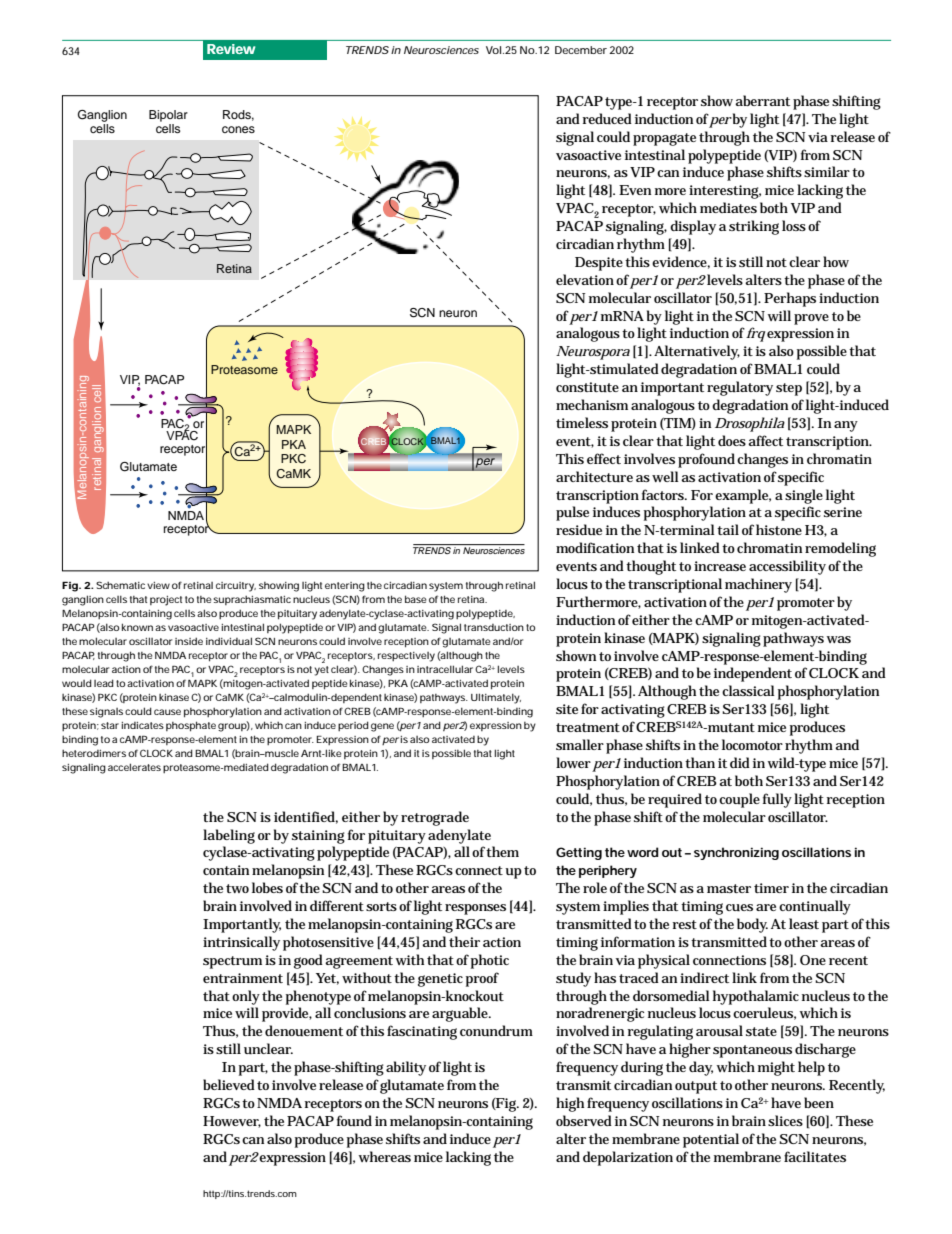  Describe the element at coordinates (229, 836) in the document. I see `labeling` at that location.
